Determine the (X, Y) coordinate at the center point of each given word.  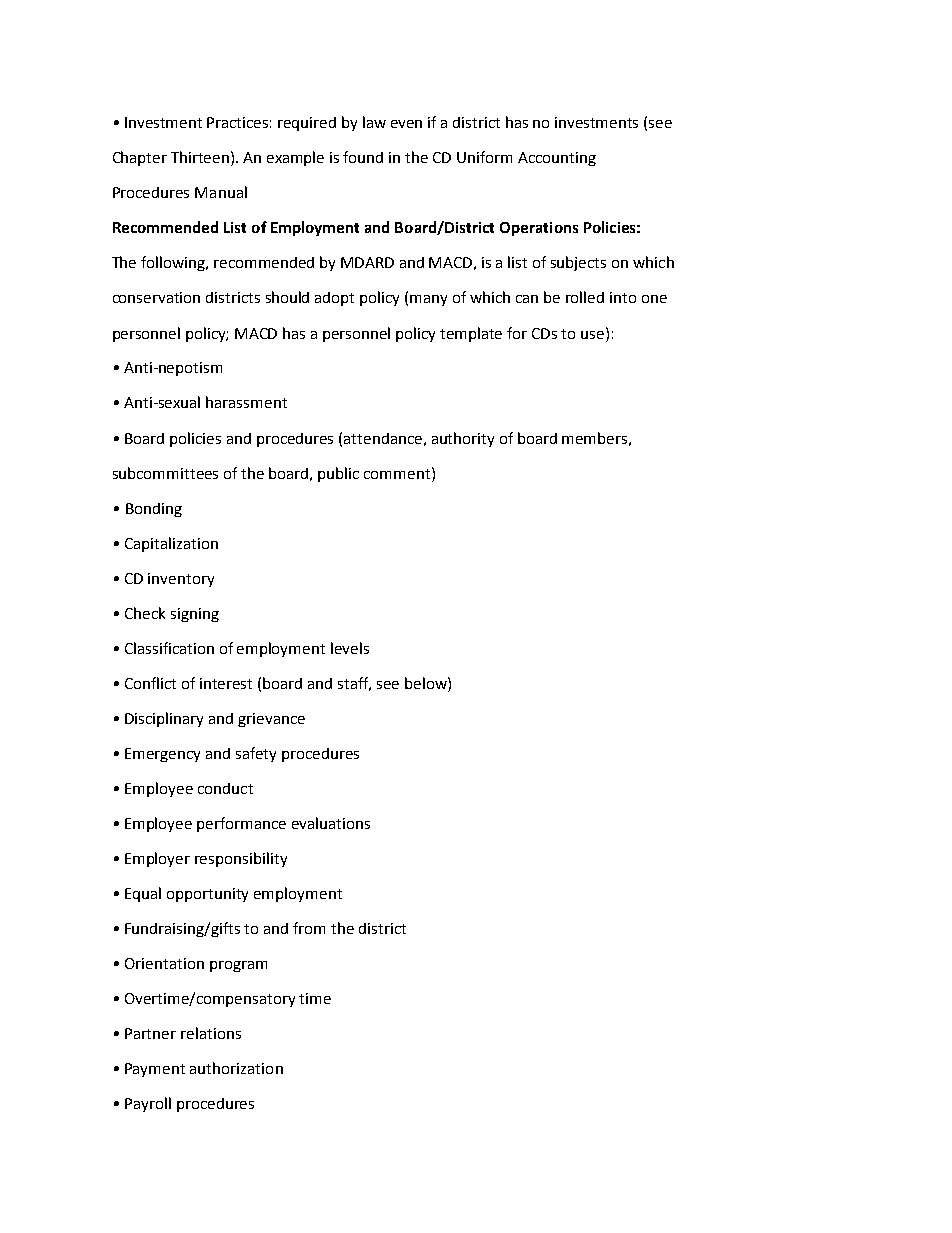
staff (354, 684)
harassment (246, 402)
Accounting (557, 159)
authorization (236, 1068)
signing (195, 615)
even (406, 124)
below (427, 683)
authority (463, 439)
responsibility (241, 859)
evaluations (331, 823)
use (594, 333)
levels (350, 648)
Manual (221, 192)
